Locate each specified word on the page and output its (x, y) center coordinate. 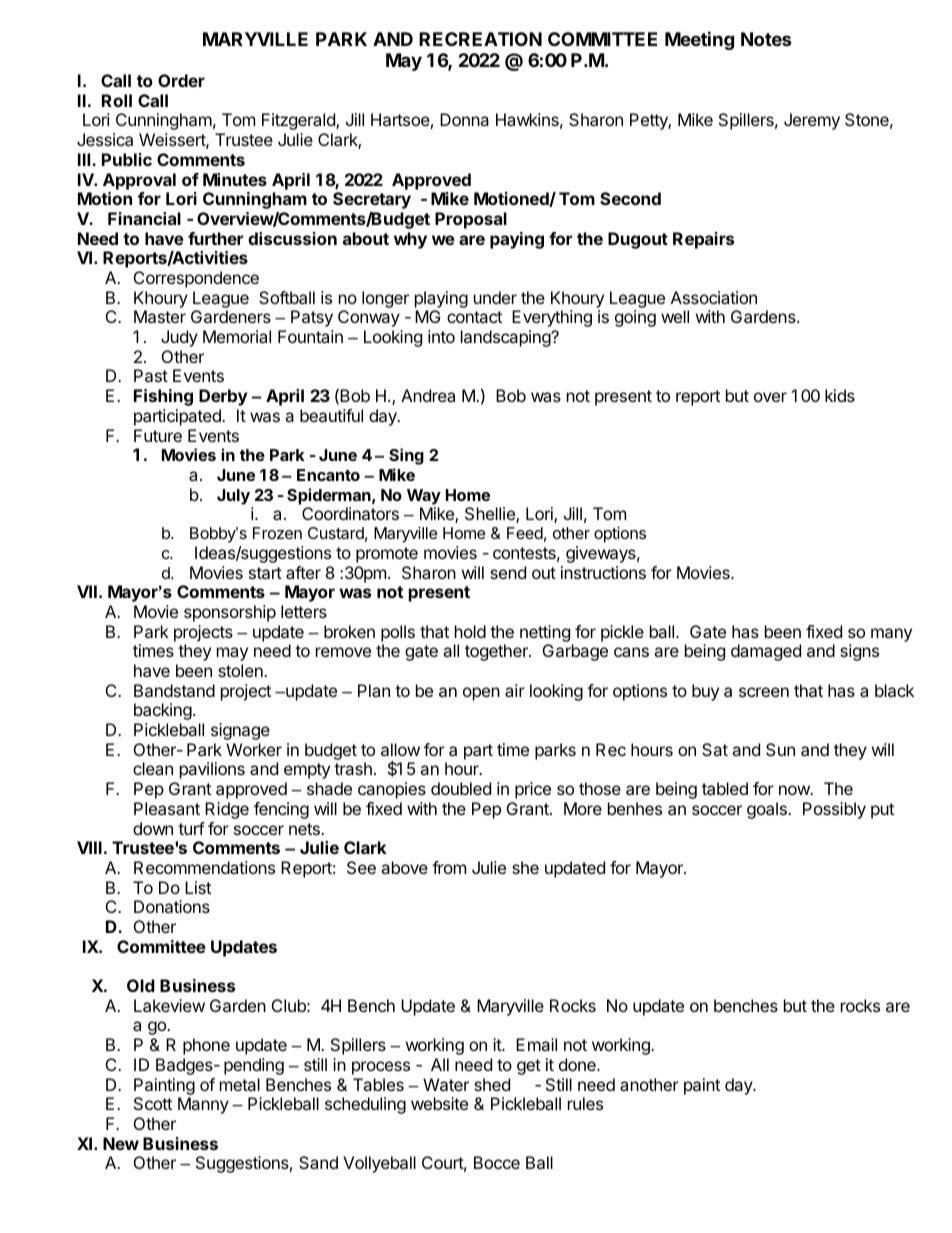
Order (181, 80)
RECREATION (480, 39)
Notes (766, 39)
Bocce (497, 1162)
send (508, 572)
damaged (766, 652)
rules (585, 1103)
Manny (203, 1105)
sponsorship (230, 613)
